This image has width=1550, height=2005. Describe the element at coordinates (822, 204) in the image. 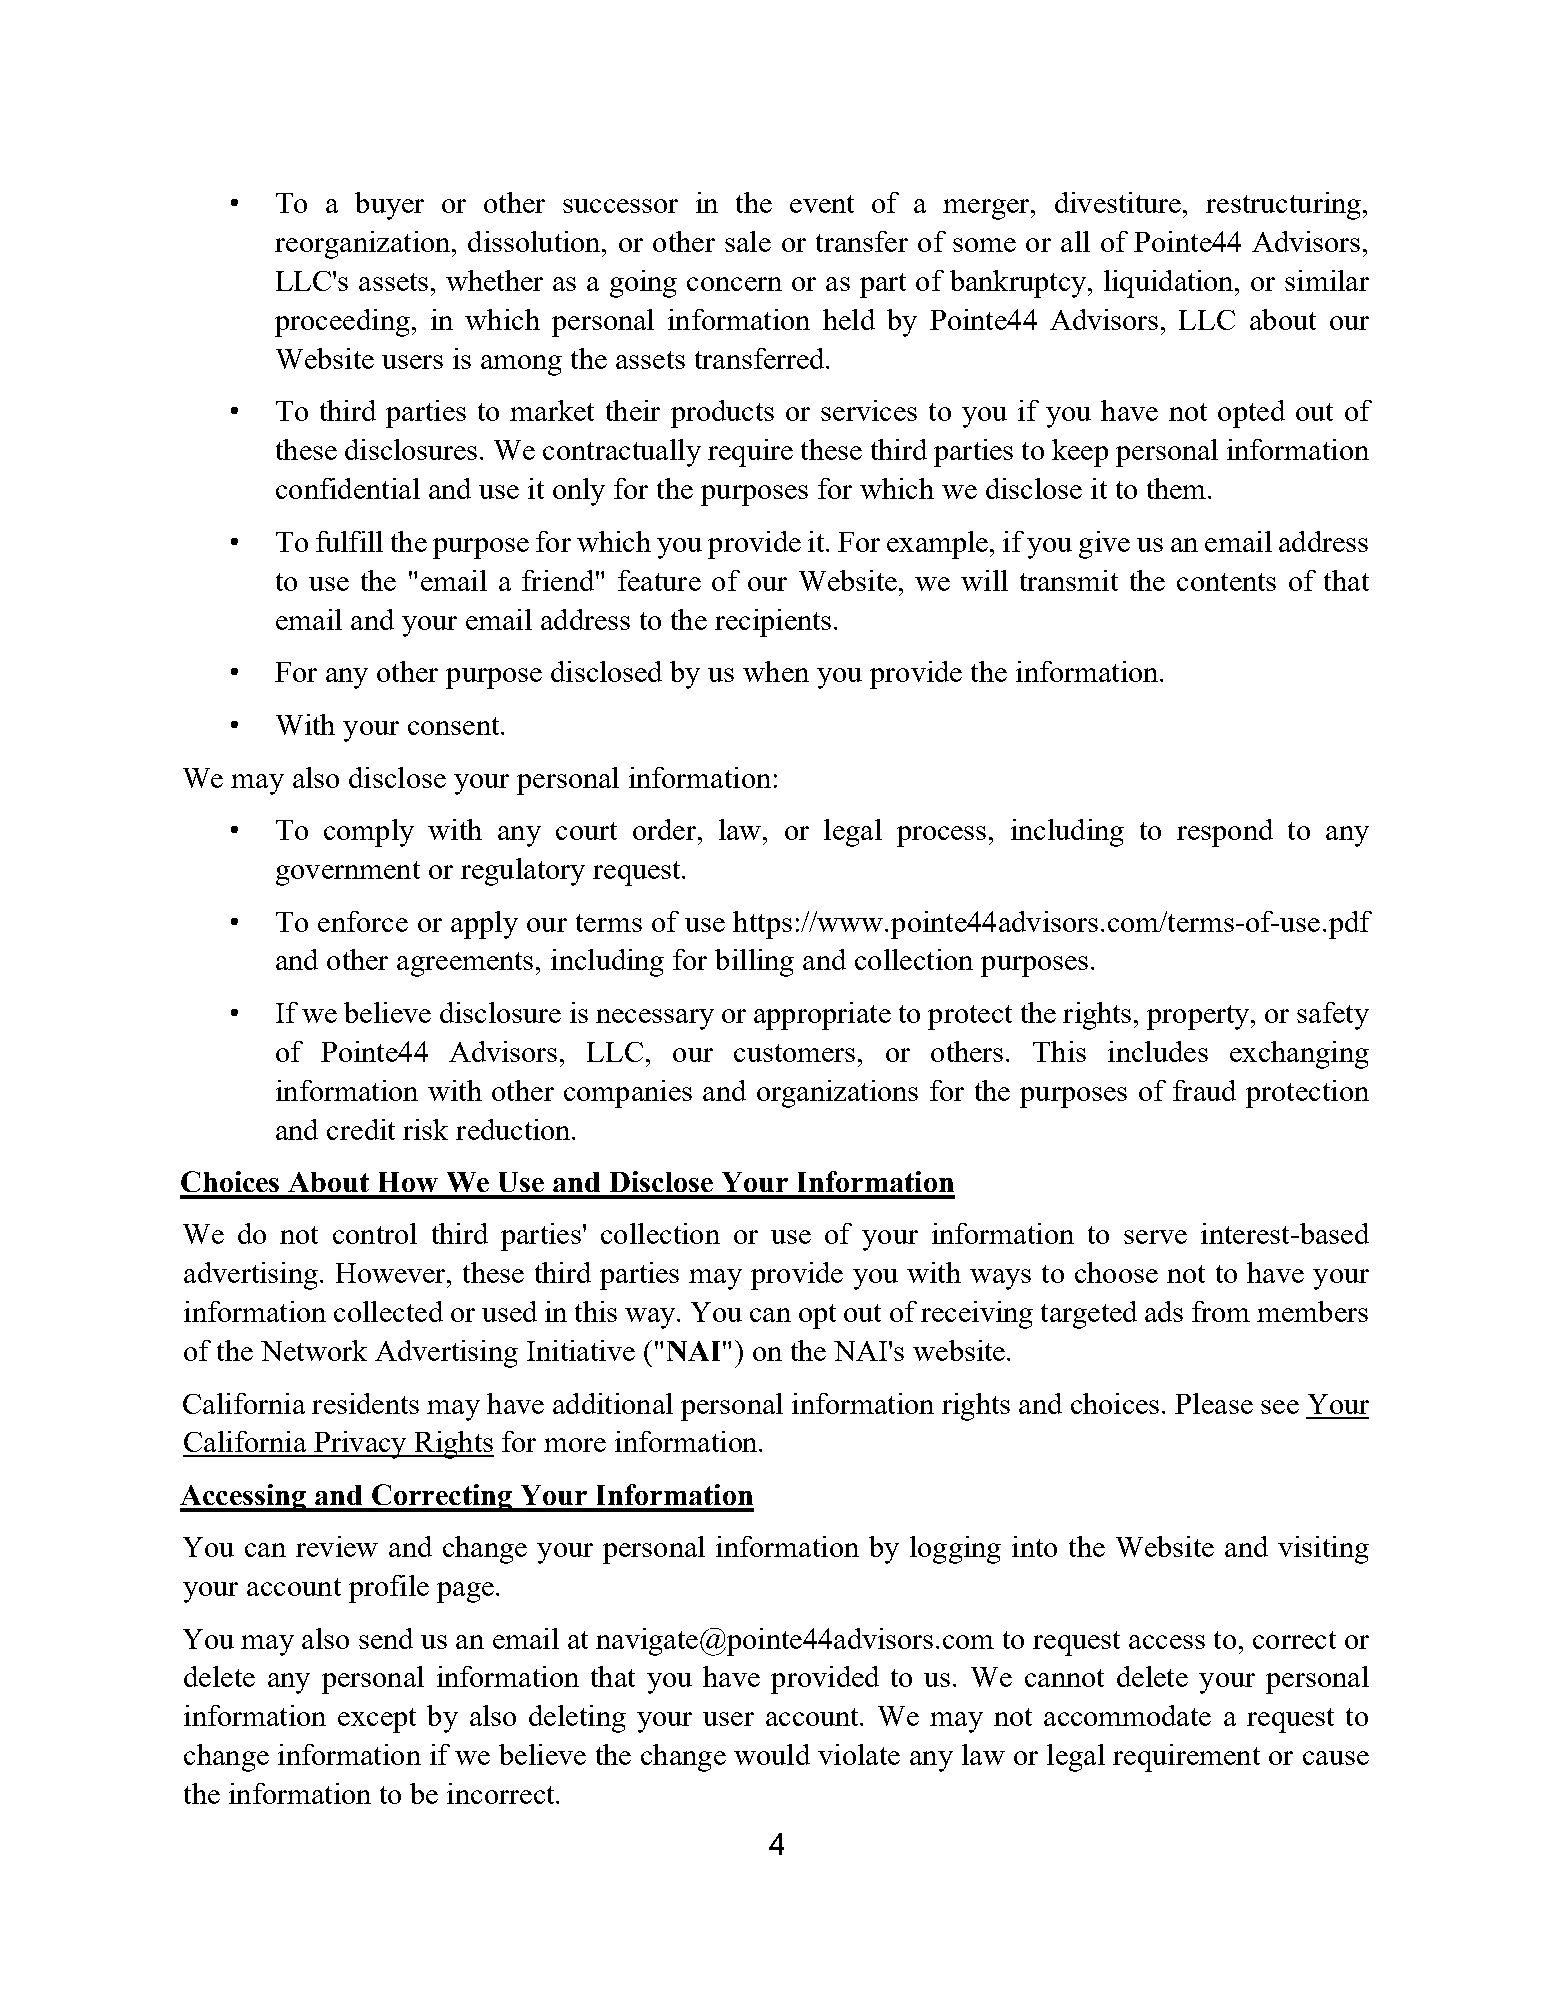

I see `event` at that location.
